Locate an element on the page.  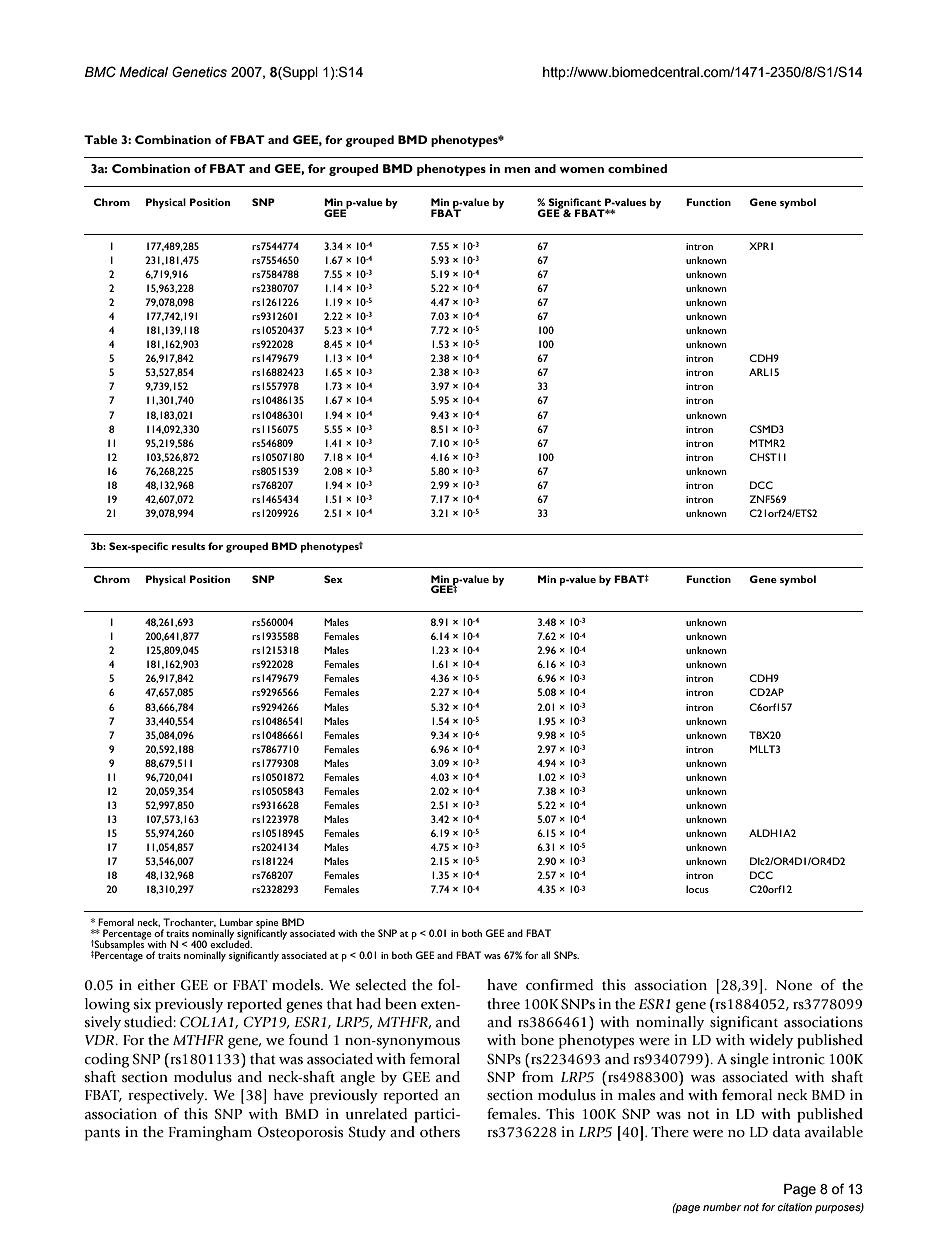
number is located at coordinates (722, 1207).
